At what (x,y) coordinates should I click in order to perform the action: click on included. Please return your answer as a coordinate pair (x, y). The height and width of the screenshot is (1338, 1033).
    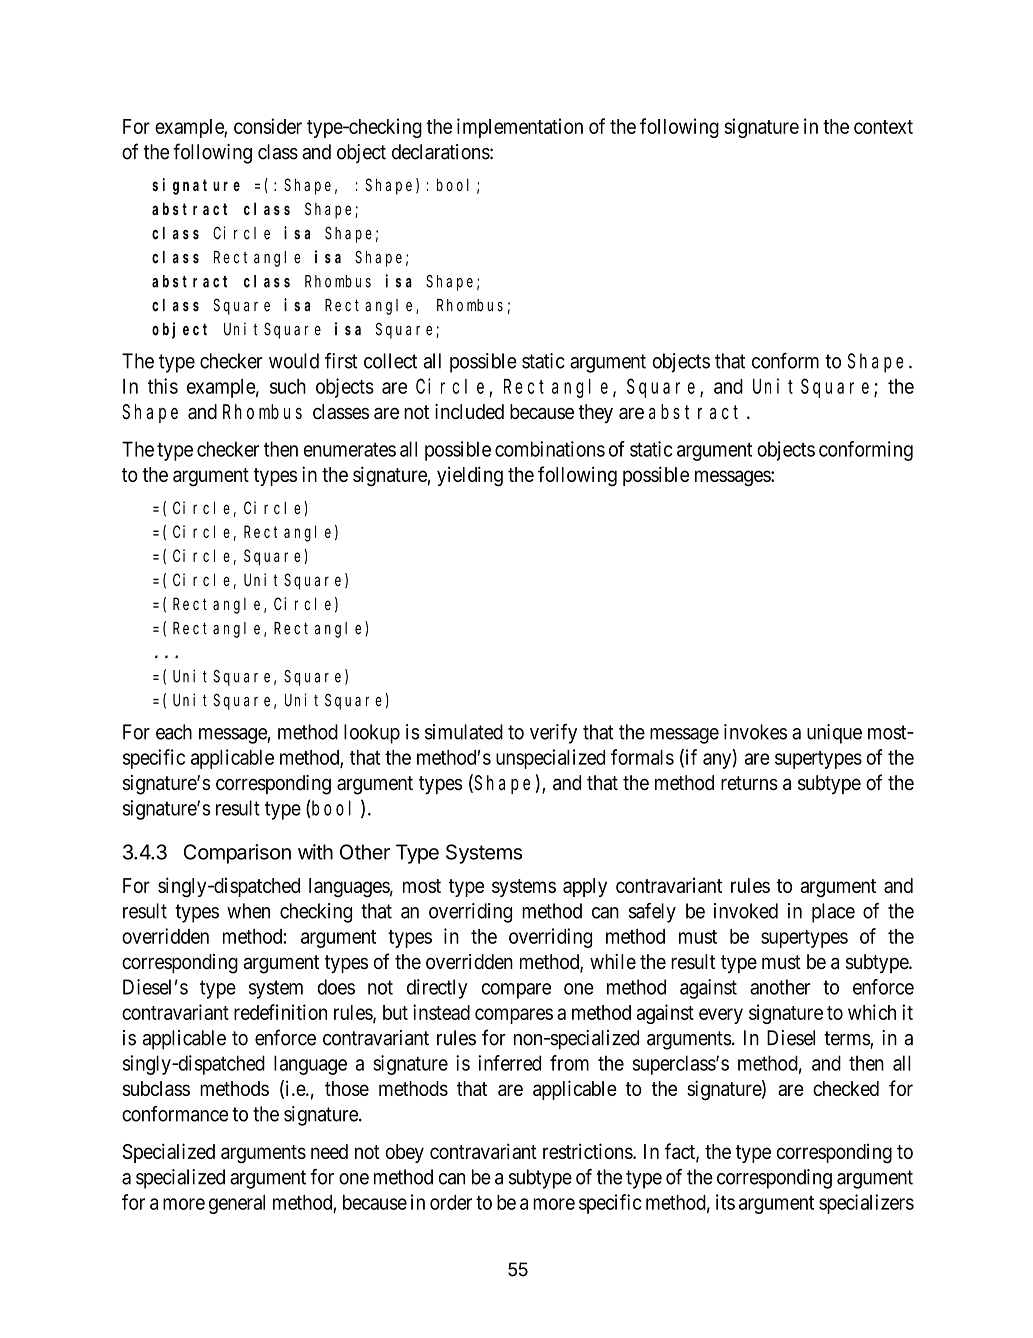
    Looking at the image, I should click on (469, 412).
